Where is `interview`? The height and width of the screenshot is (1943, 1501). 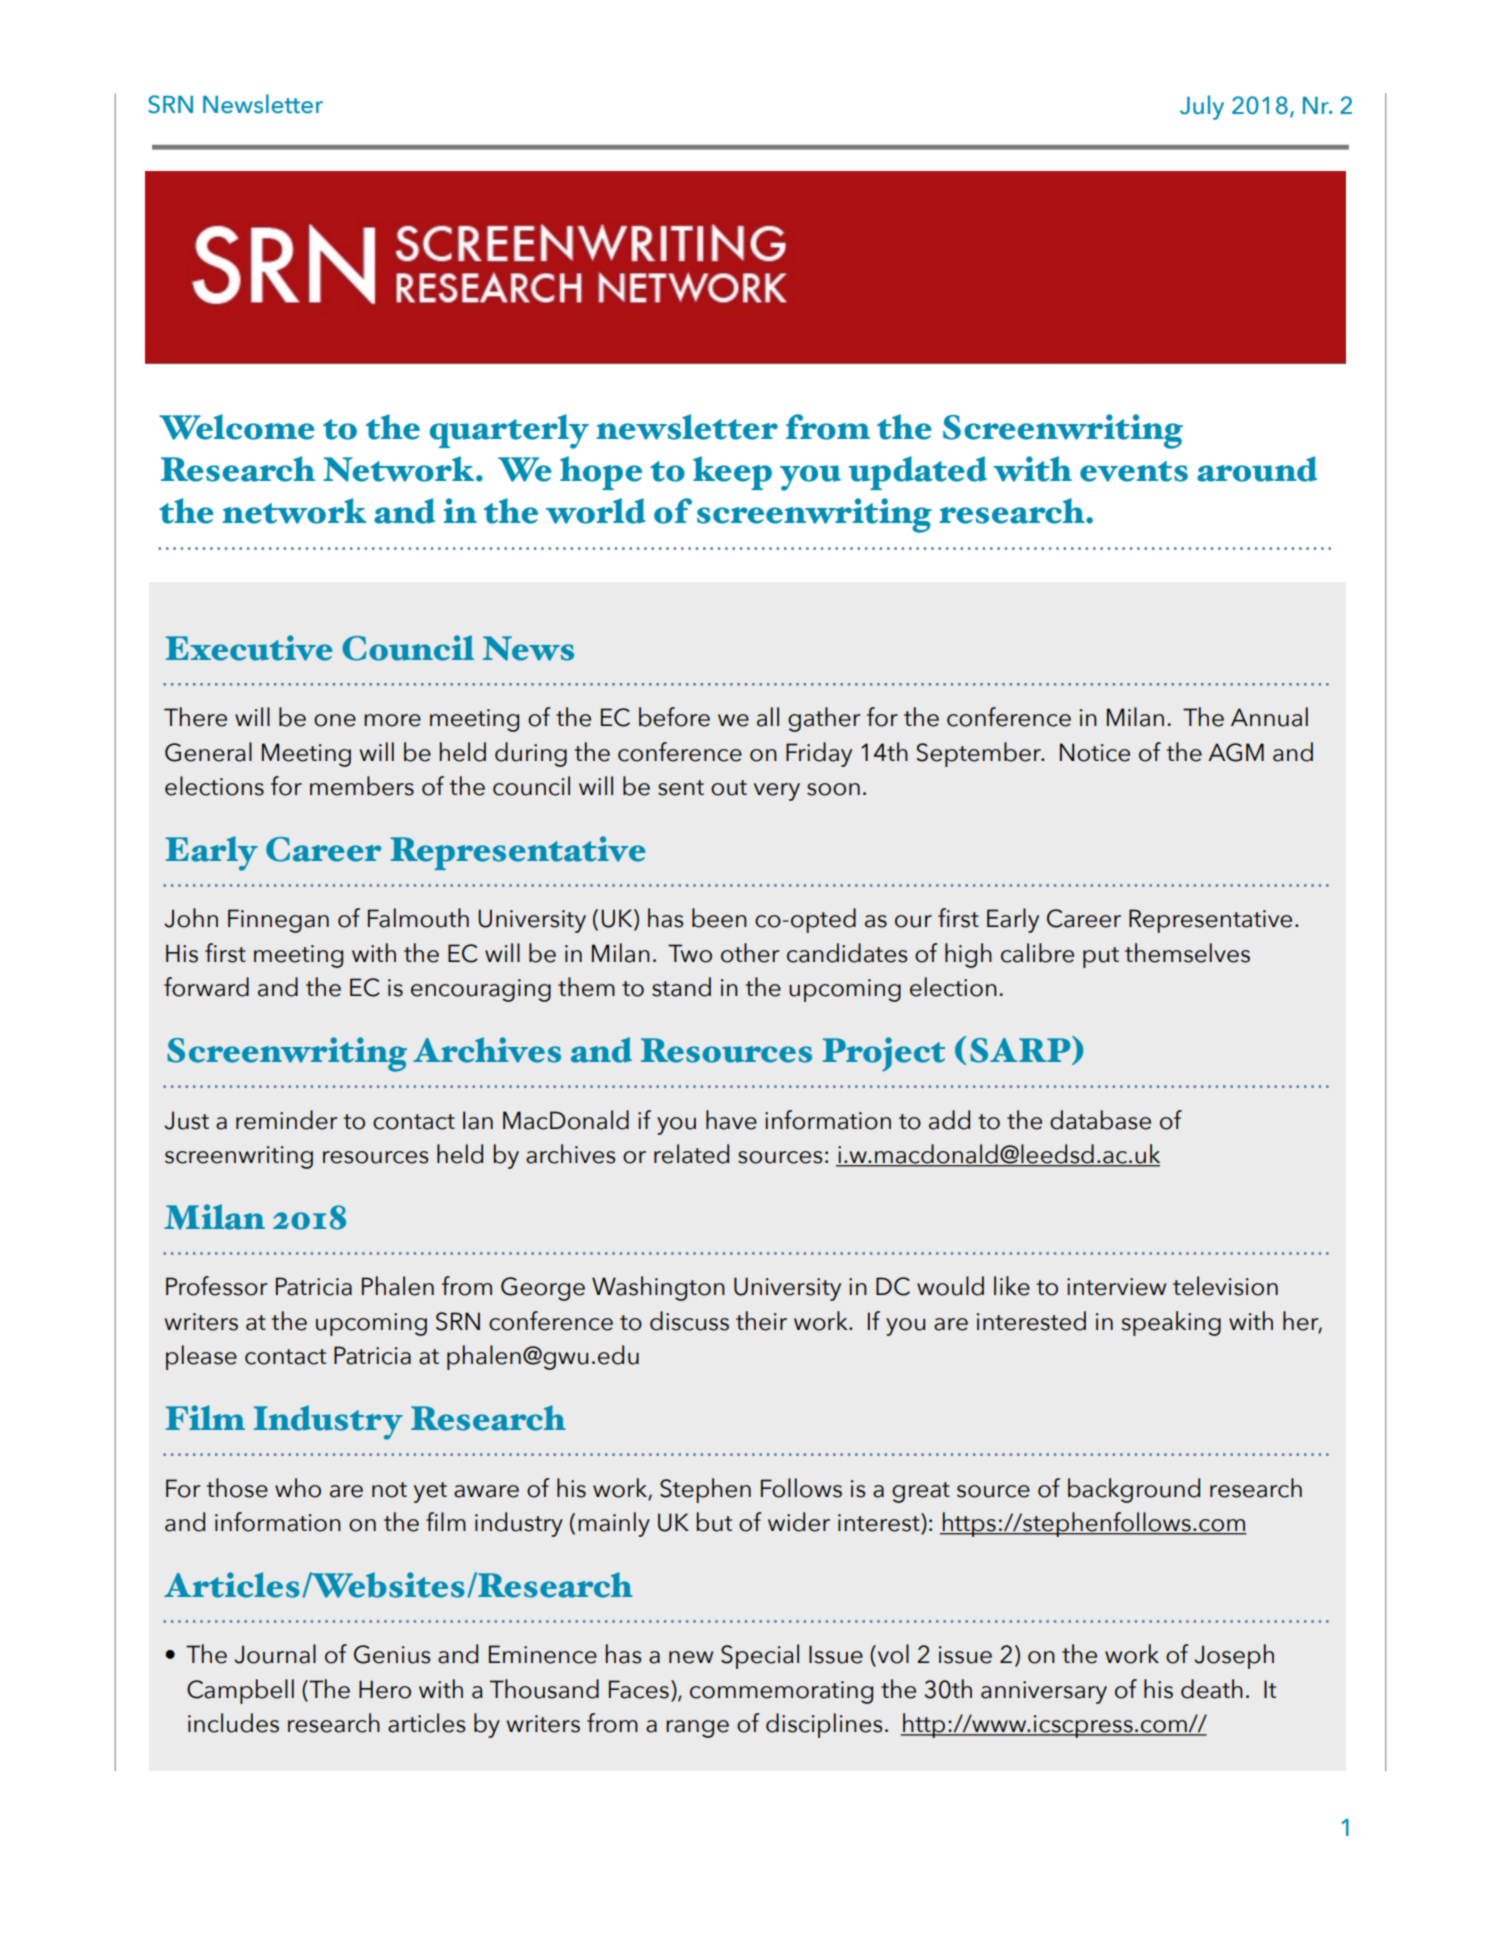
interview is located at coordinates (1116, 1287).
